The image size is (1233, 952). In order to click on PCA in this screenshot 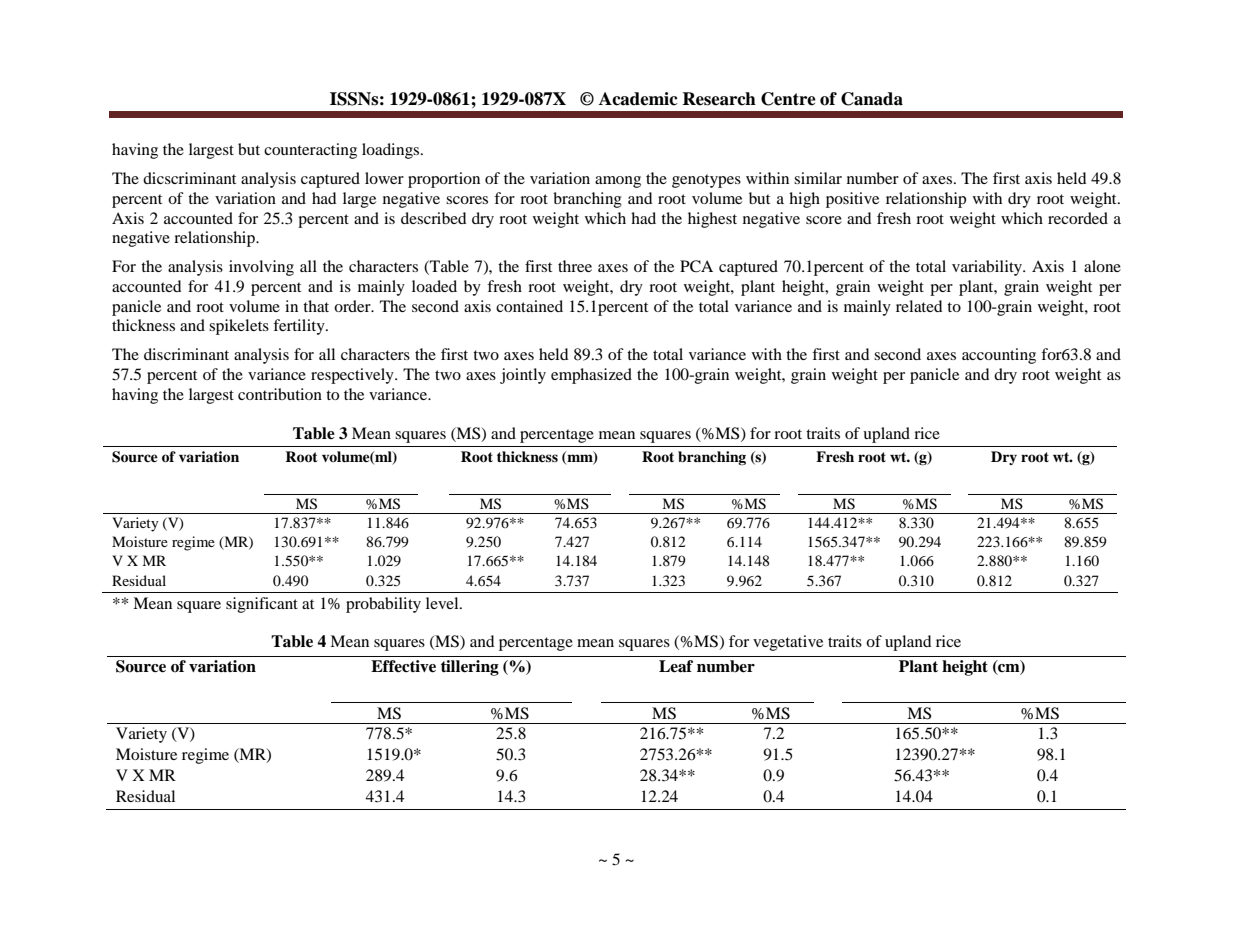, I will do `click(696, 266)`.
